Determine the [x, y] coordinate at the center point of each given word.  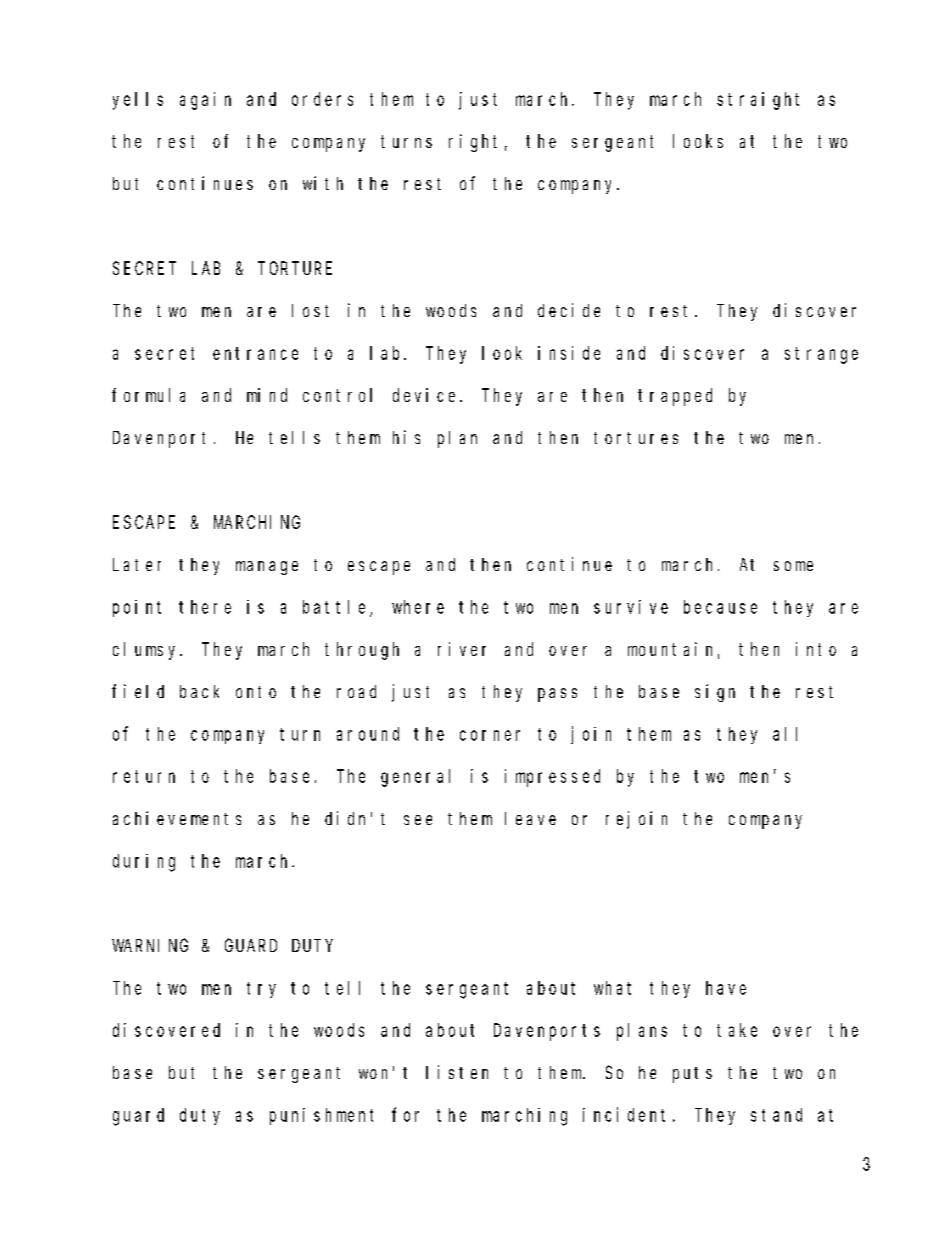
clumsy [147, 651]
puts [692, 1075]
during [144, 863]
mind [267, 395]
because [720, 607]
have [726, 988]
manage [267, 568]
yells [138, 101]
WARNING [150, 945]
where [418, 607]
